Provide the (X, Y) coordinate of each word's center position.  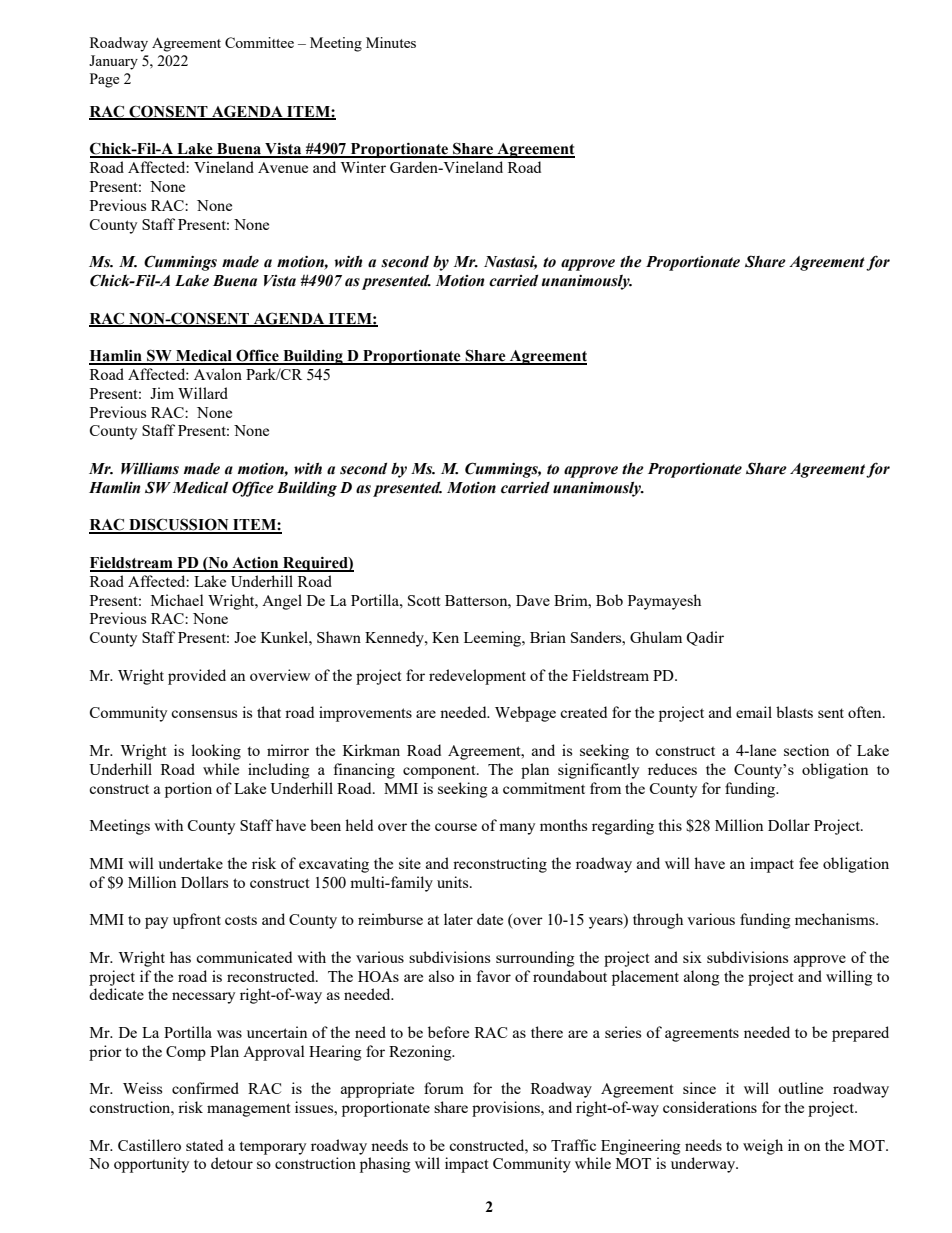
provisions (507, 1109)
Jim (162, 393)
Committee (259, 42)
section (806, 750)
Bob (609, 600)
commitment (544, 788)
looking (216, 752)
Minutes (391, 42)
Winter (363, 167)
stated (204, 1145)
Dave (533, 600)
